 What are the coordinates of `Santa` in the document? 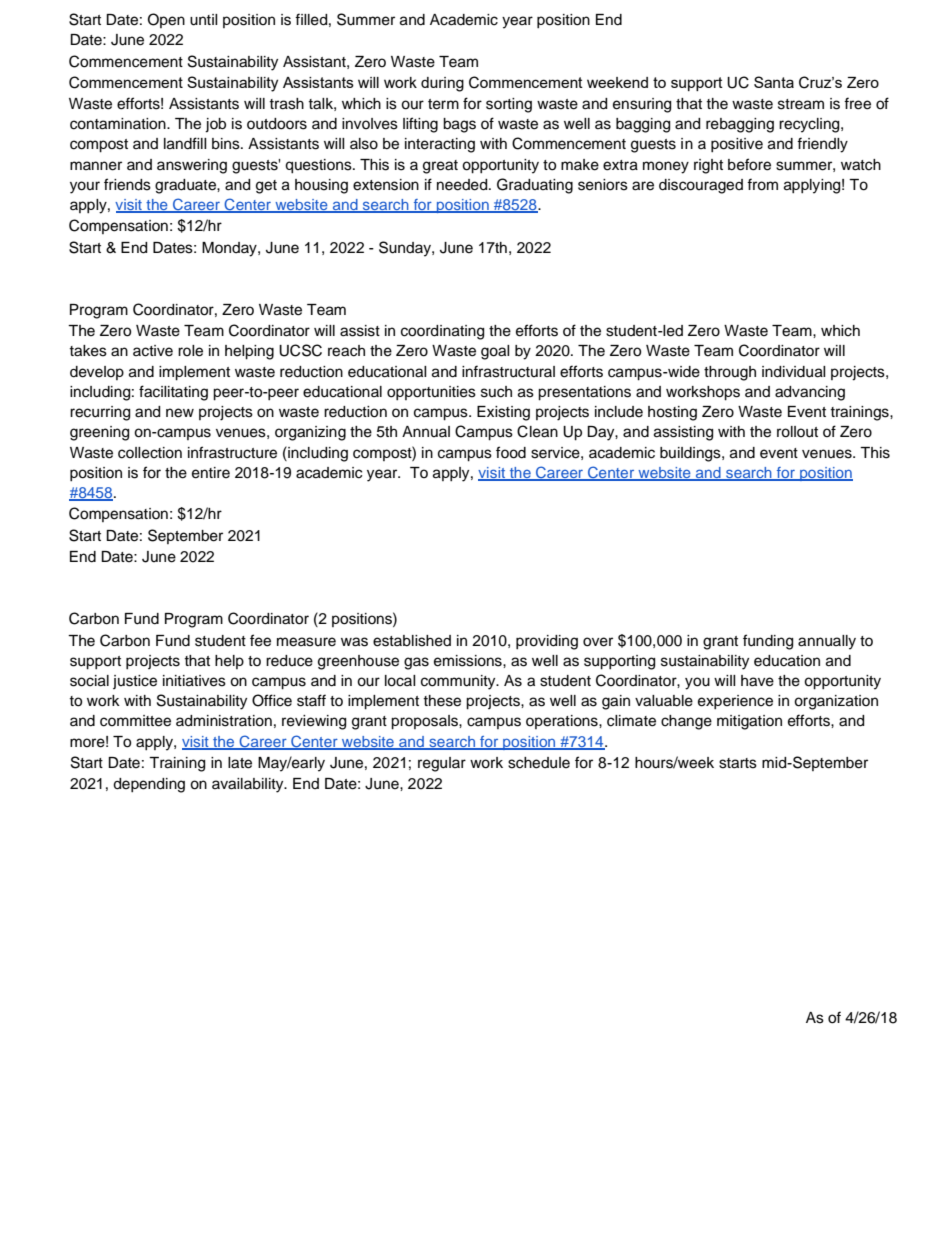 It's located at (774, 82).
